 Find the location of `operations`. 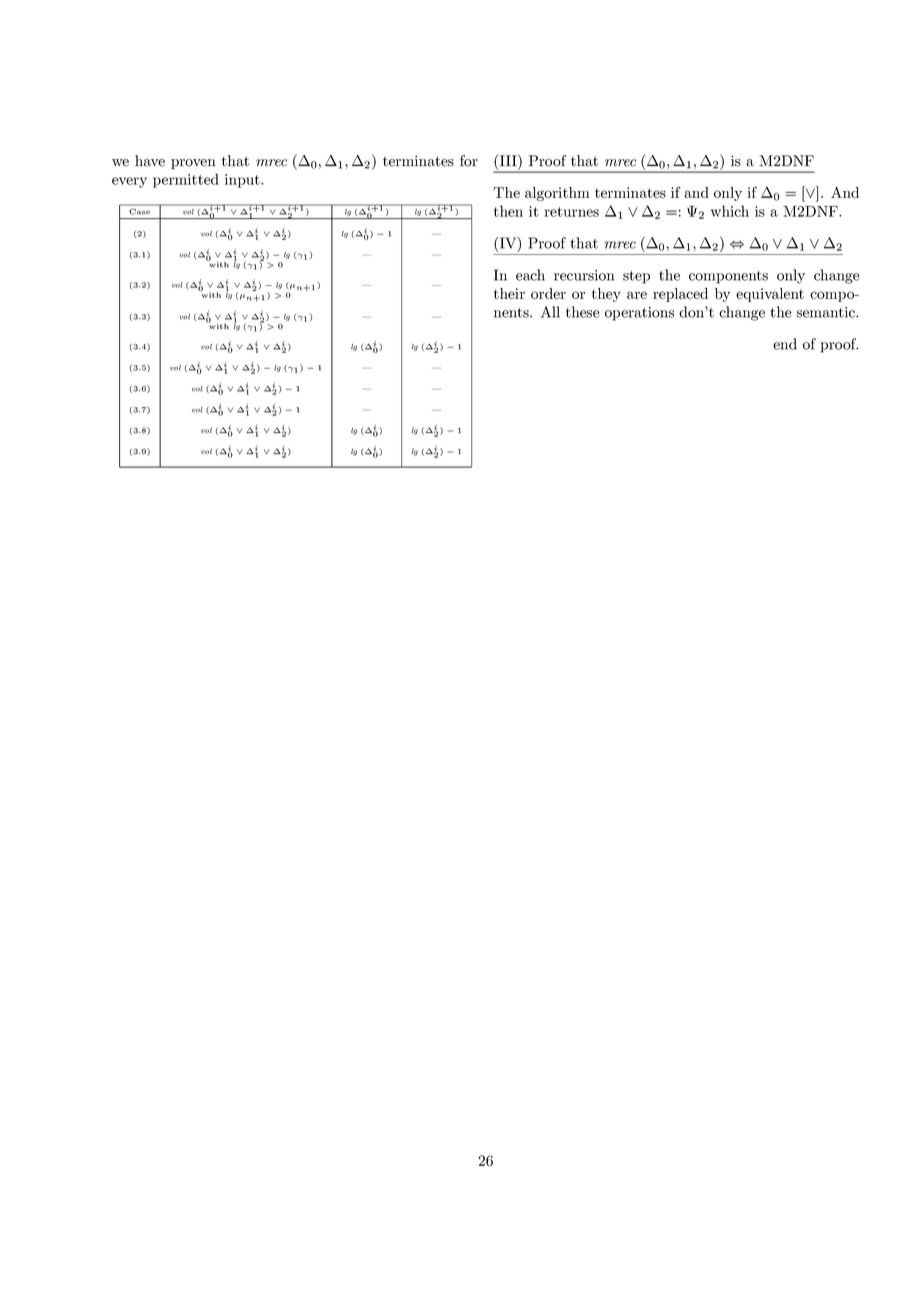

operations is located at coordinates (639, 314).
